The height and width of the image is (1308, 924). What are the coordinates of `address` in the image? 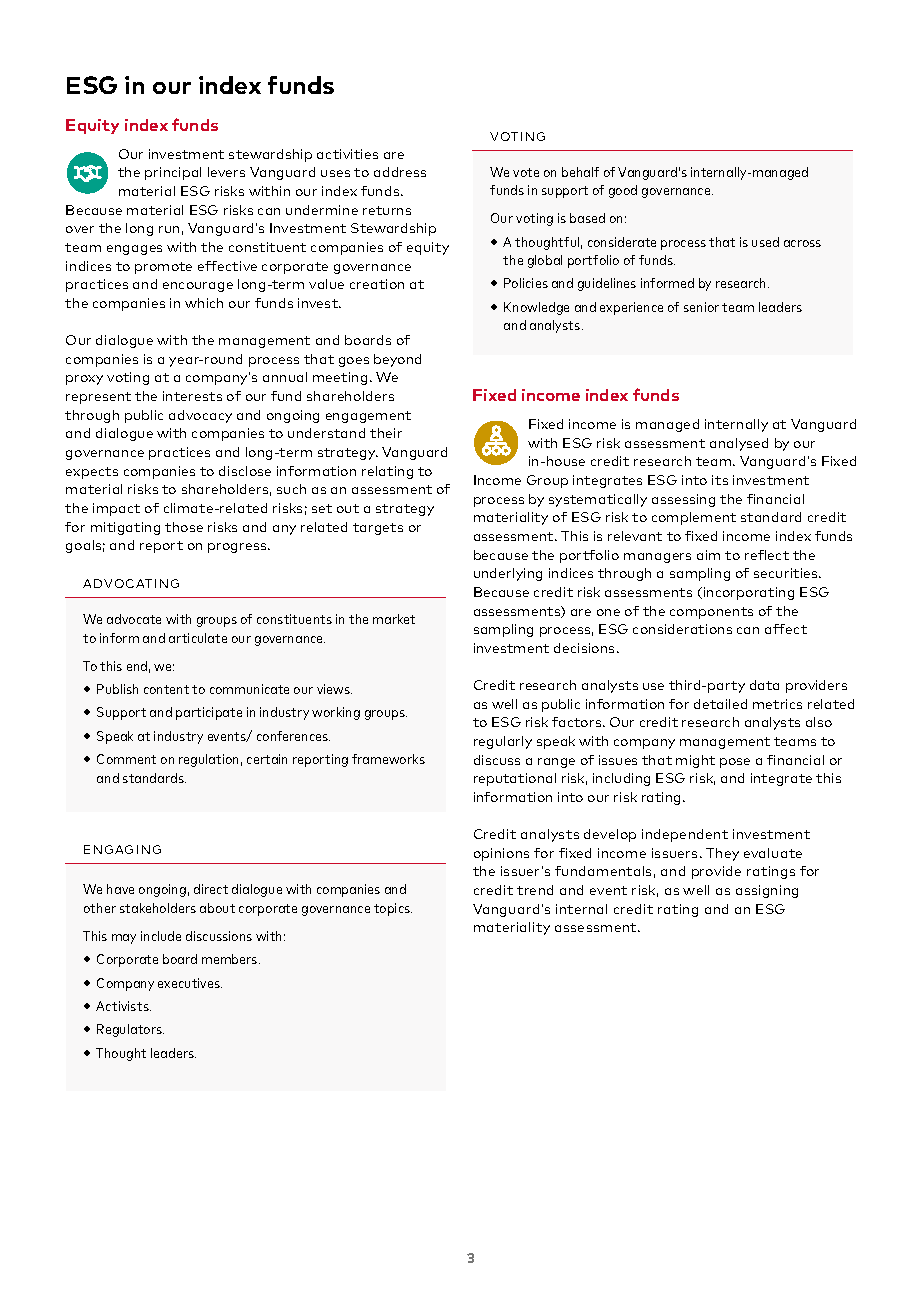 It's located at (400, 172).
